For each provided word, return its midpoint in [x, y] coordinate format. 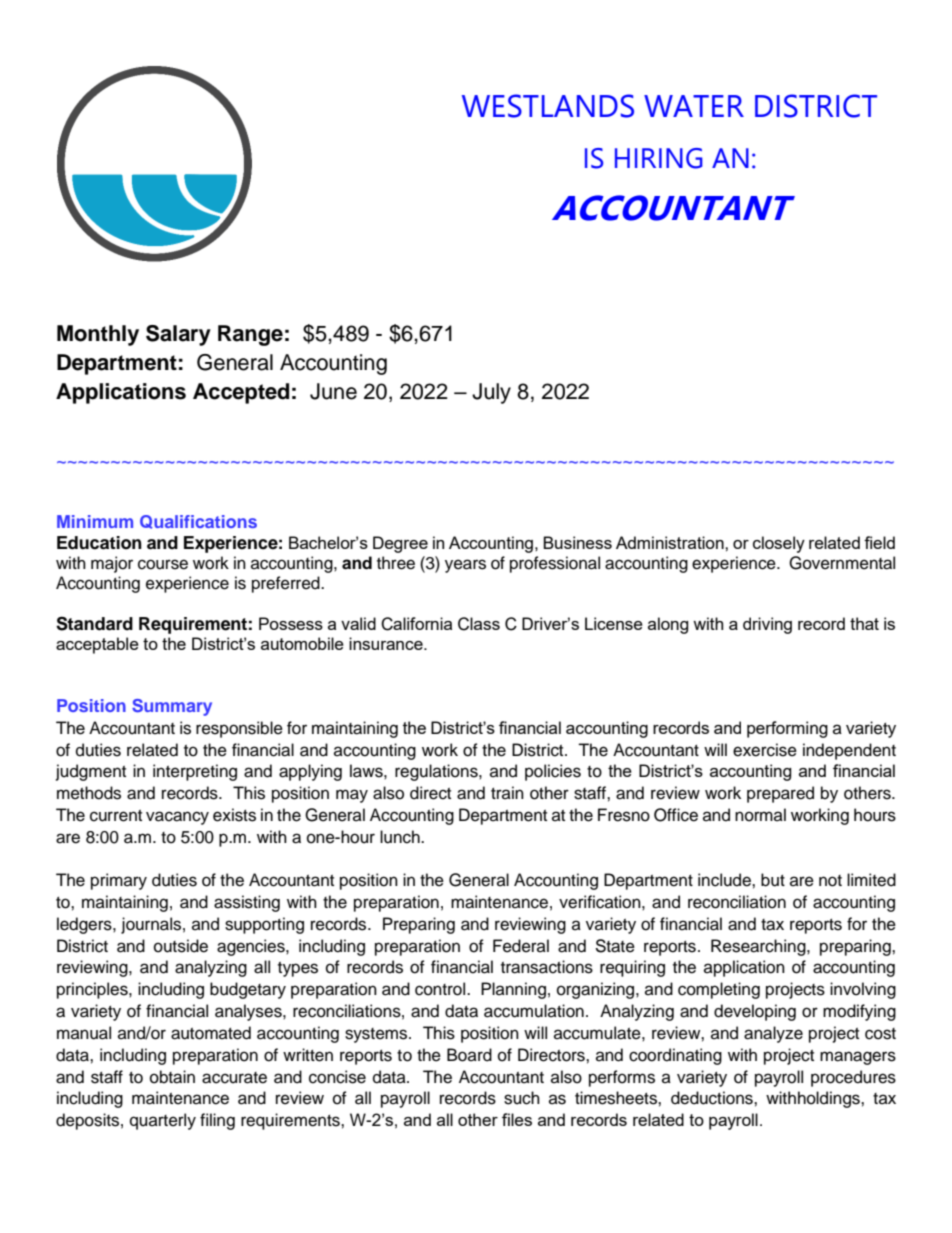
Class [479, 624]
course [163, 564]
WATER [694, 106]
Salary [178, 335]
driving [767, 625]
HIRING [659, 158]
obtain [172, 1077]
